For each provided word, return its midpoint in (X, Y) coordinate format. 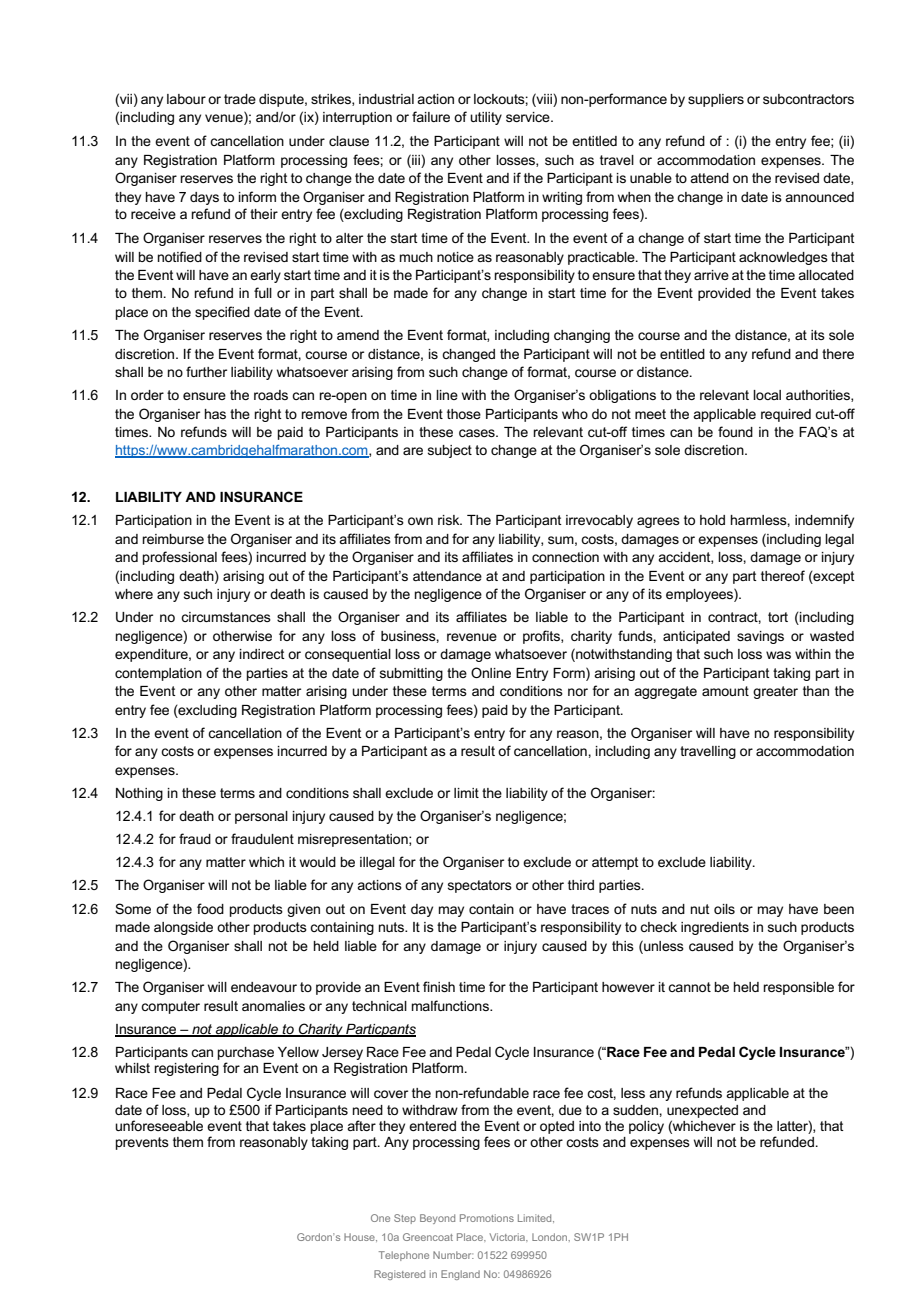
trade (240, 99)
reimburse (173, 539)
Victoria (508, 1237)
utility (486, 118)
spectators (480, 886)
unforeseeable (159, 1125)
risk (450, 520)
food (210, 908)
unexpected (702, 1111)
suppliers (716, 100)
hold (712, 520)
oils (724, 909)
